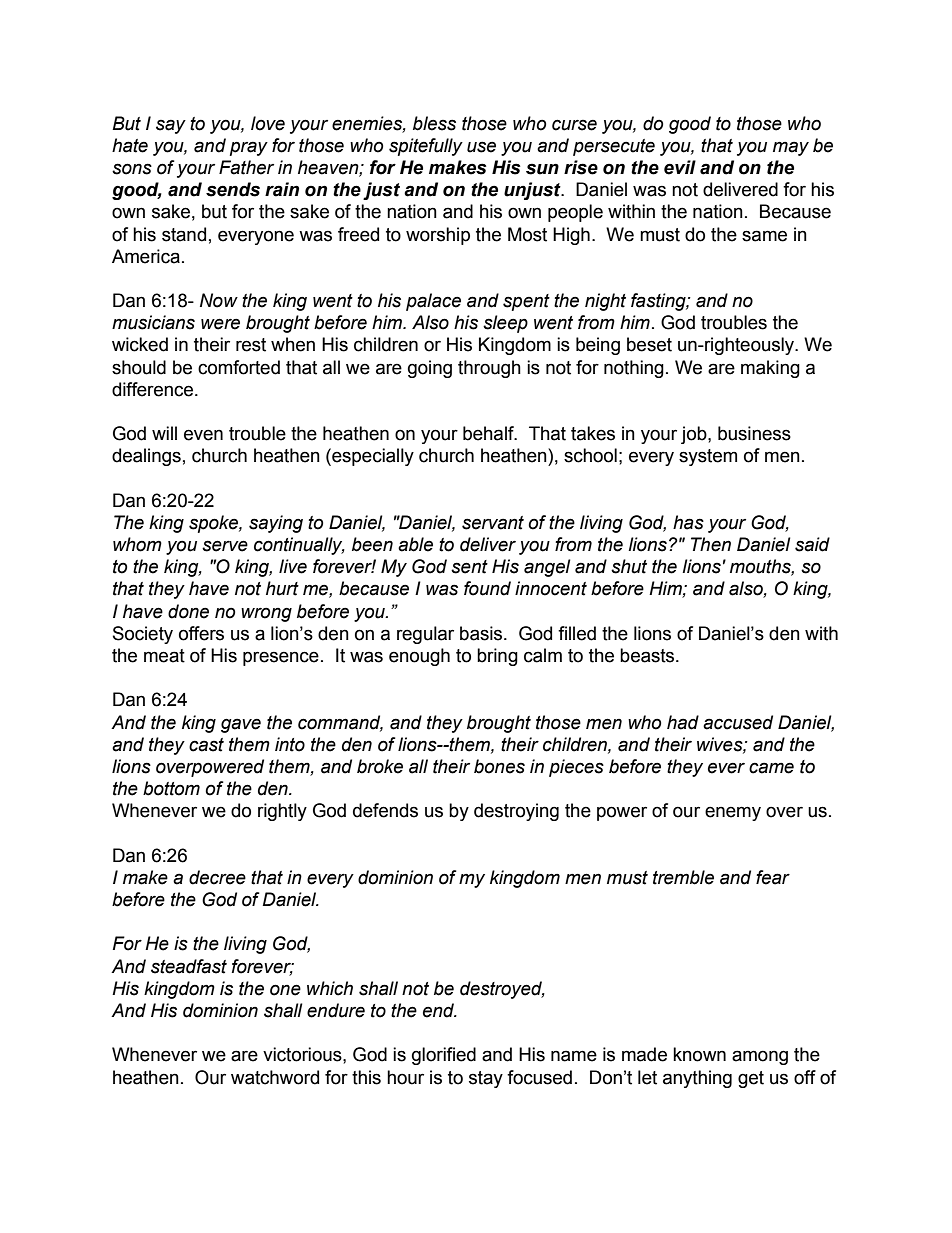 The height and width of the screenshot is (1233, 952). I want to click on bones, so click(499, 766).
